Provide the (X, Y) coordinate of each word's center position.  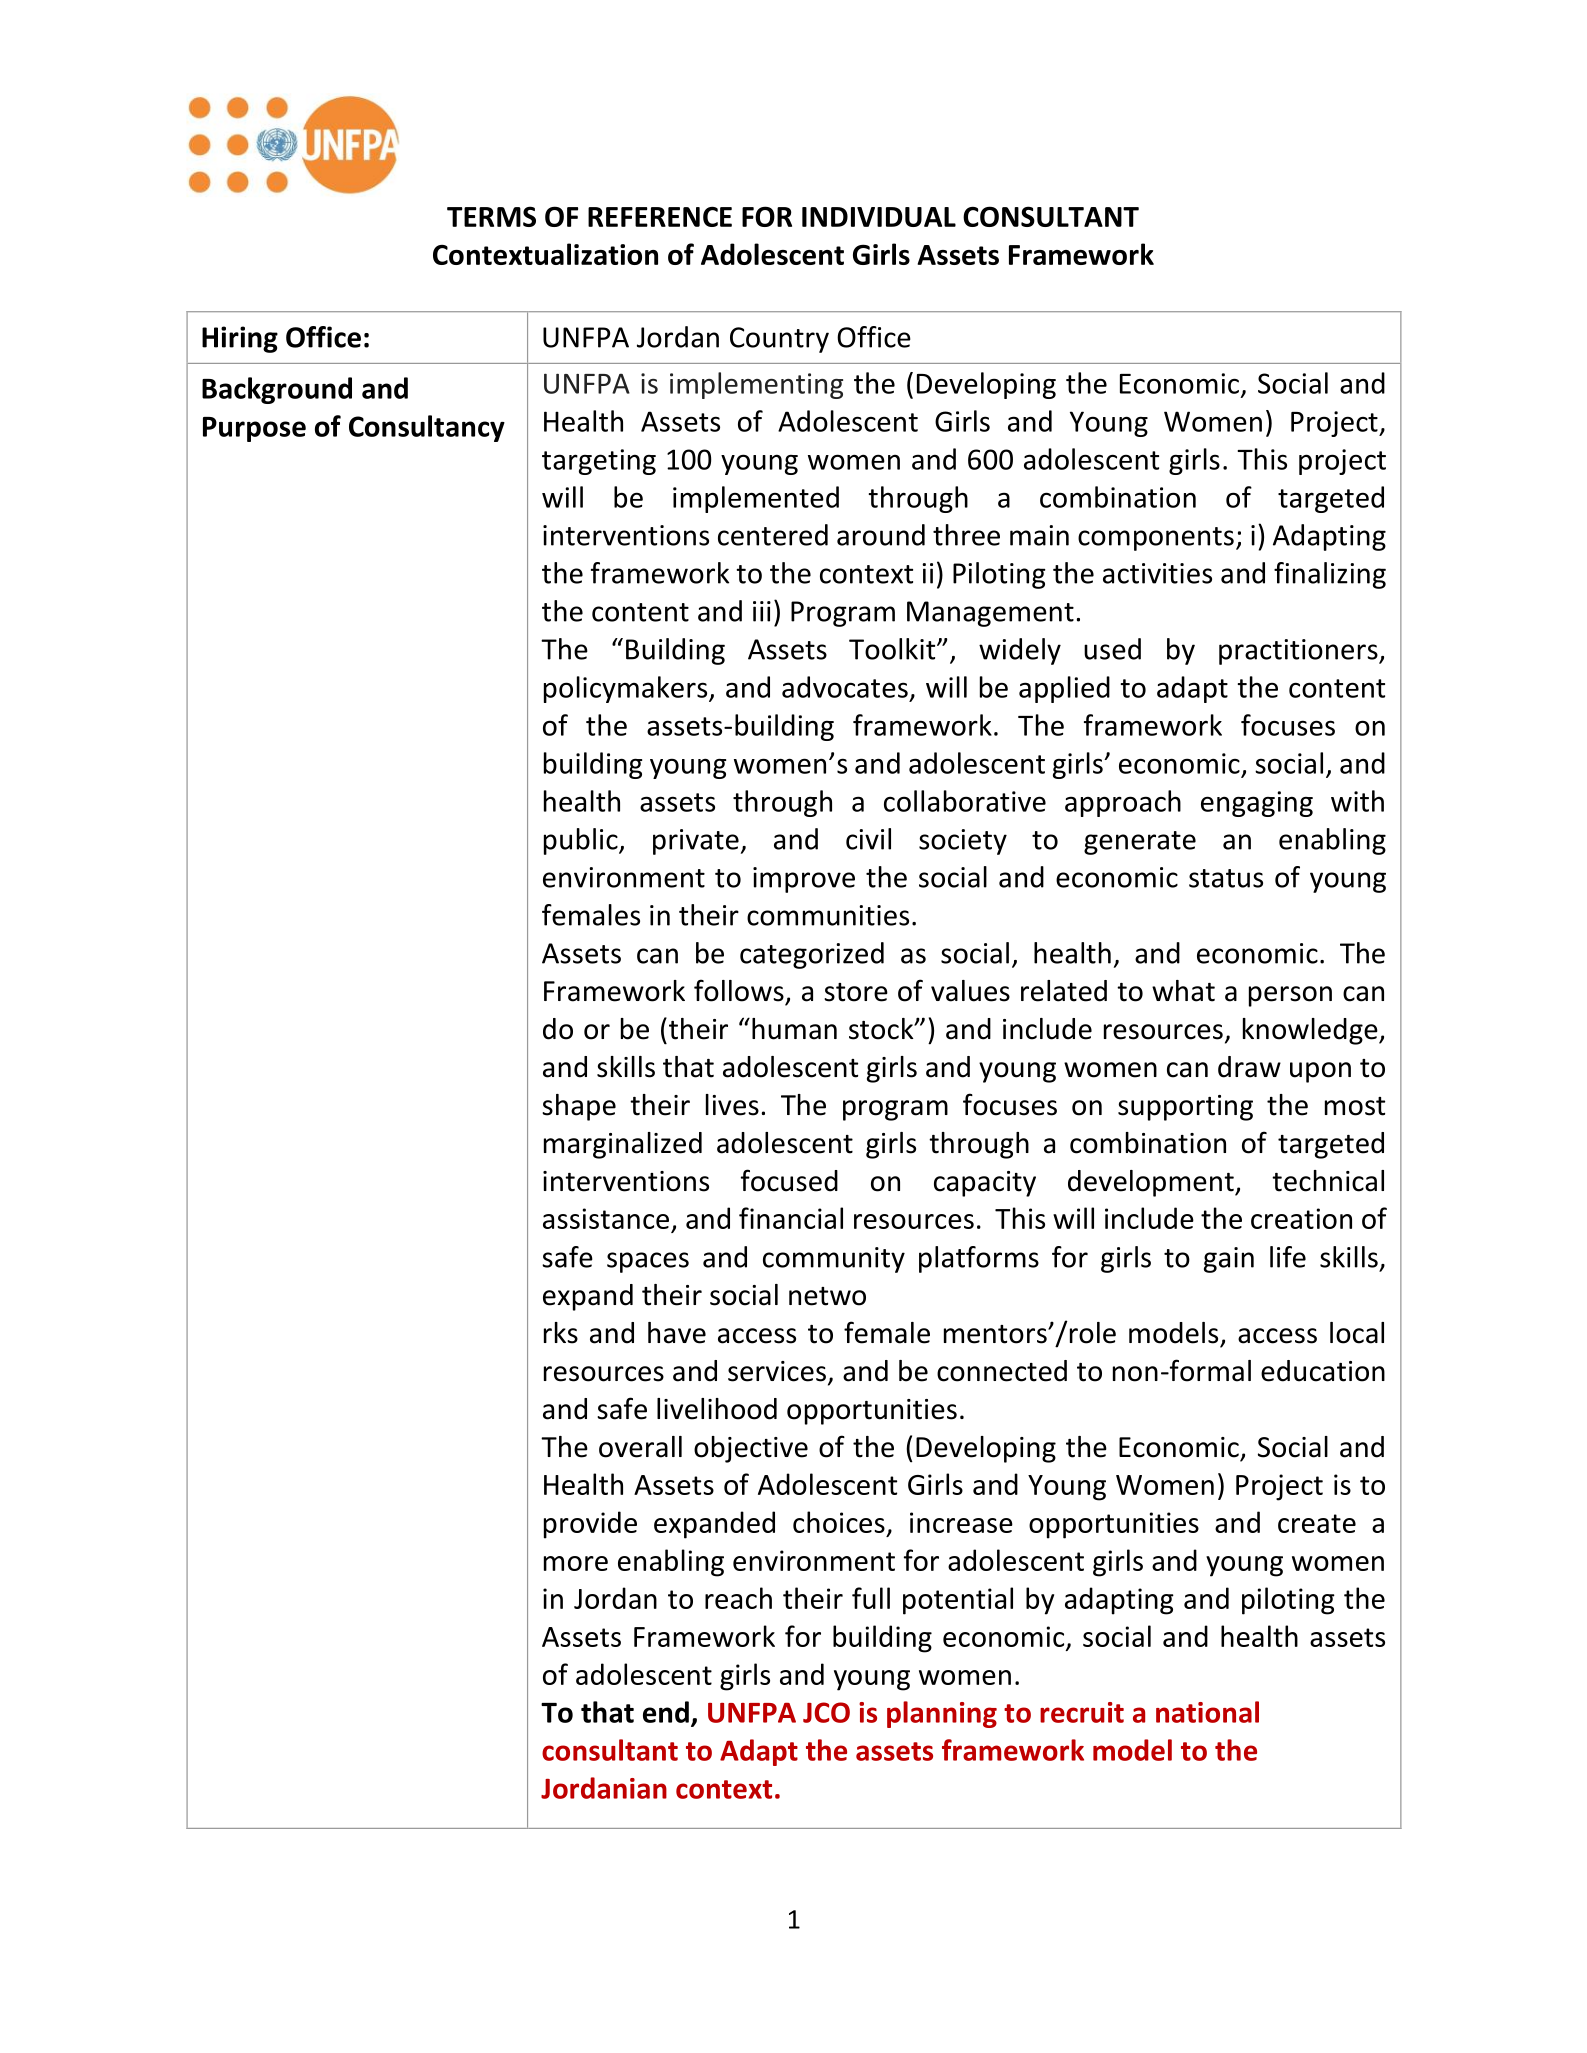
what (1183, 991)
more (576, 1563)
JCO (826, 1712)
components (1156, 539)
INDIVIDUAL (879, 217)
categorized (812, 955)
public (582, 841)
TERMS (491, 216)
